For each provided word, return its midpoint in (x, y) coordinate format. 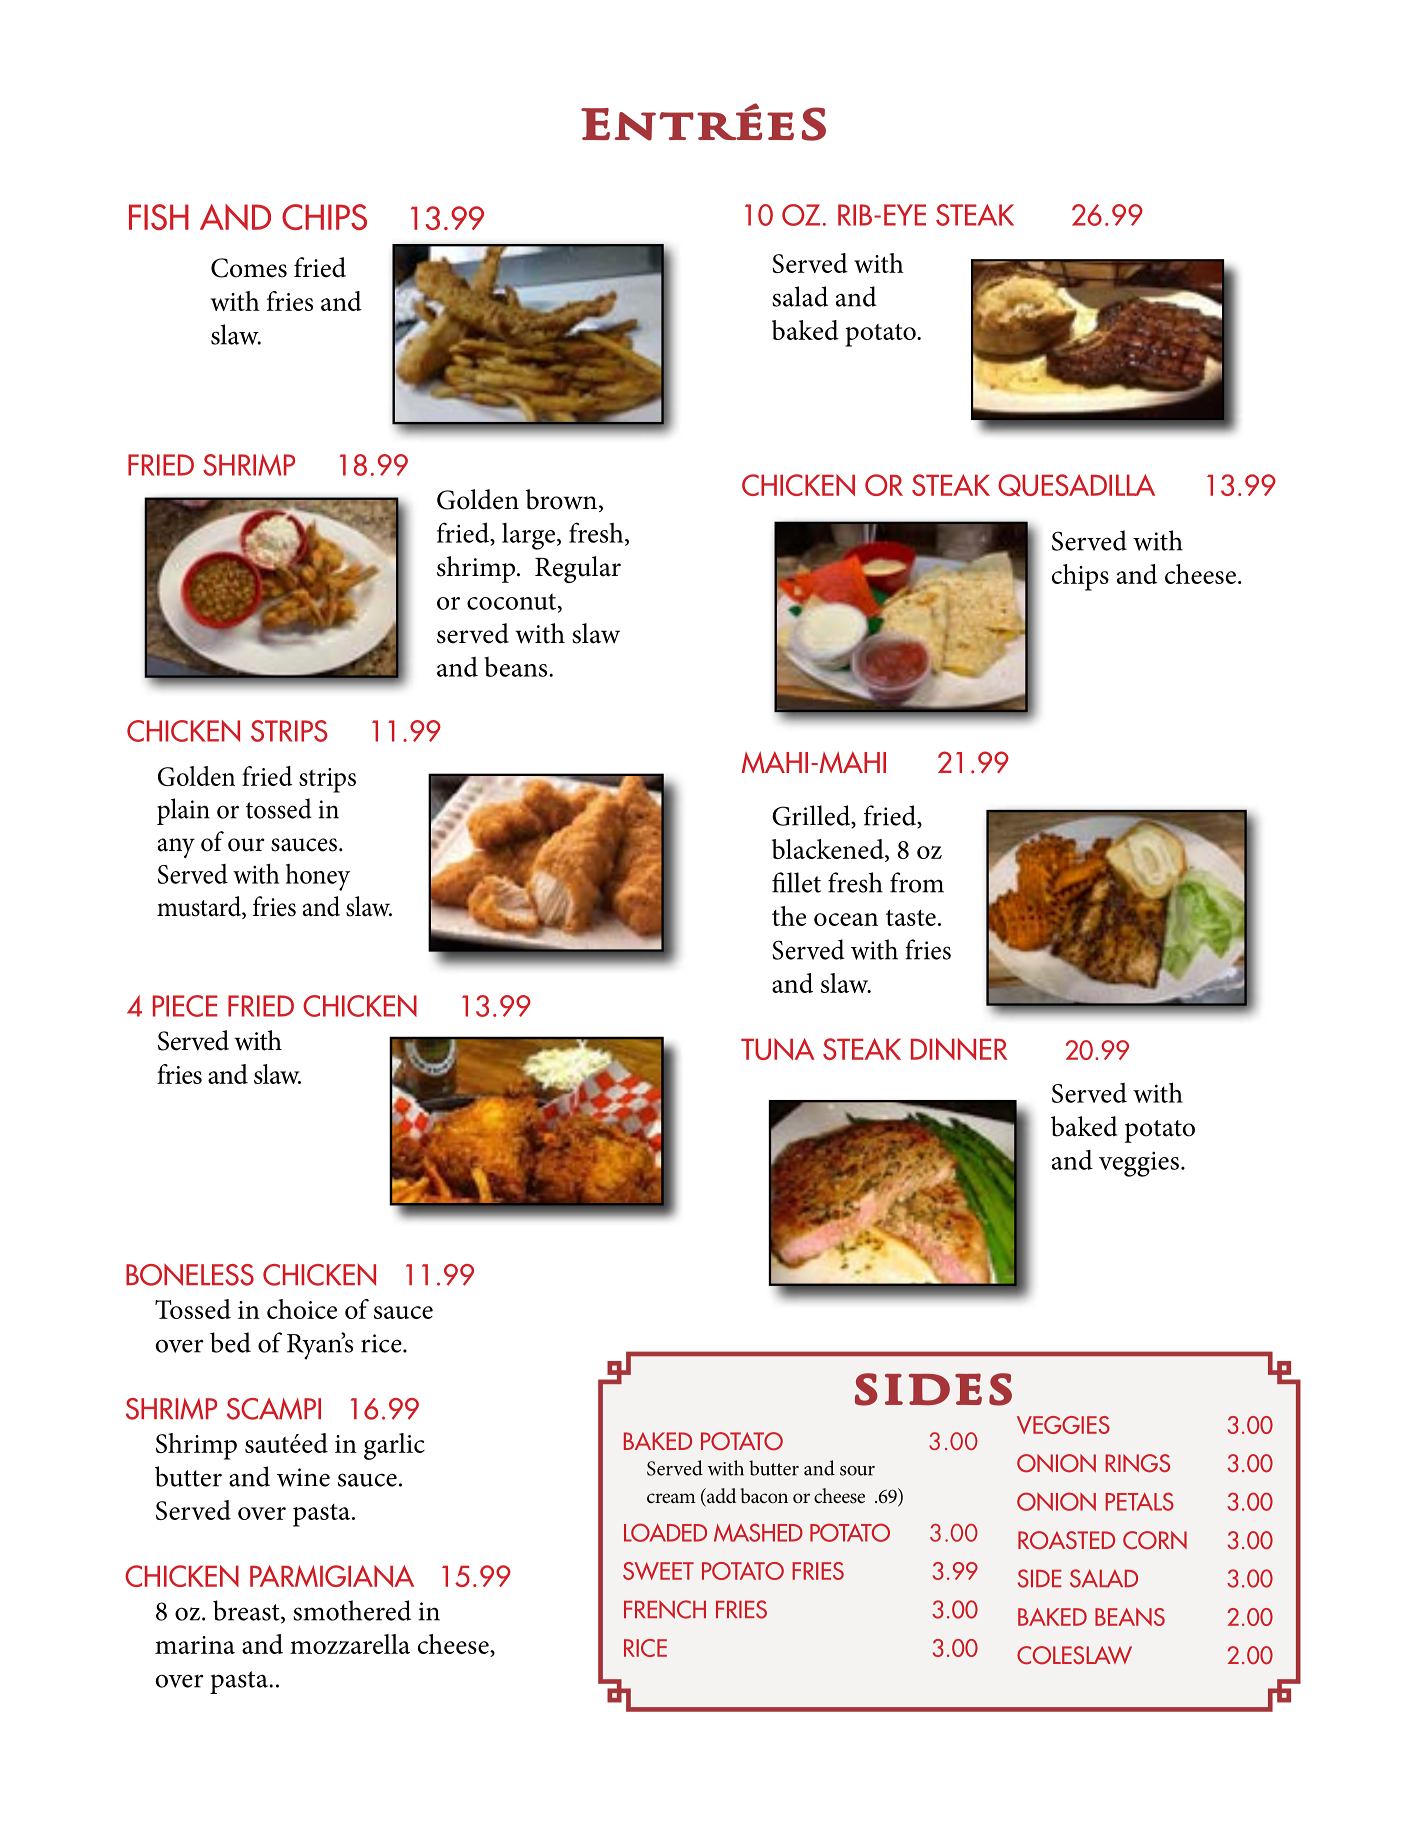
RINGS (1138, 1463)
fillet (796, 882)
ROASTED (1066, 1540)
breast (247, 1611)
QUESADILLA (1076, 485)
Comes (249, 268)
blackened (829, 849)
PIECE (185, 1006)
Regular (578, 569)
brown (561, 499)
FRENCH (665, 1609)
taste (911, 918)
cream (671, 1498)
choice (302, 1309)
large (530, 536)
